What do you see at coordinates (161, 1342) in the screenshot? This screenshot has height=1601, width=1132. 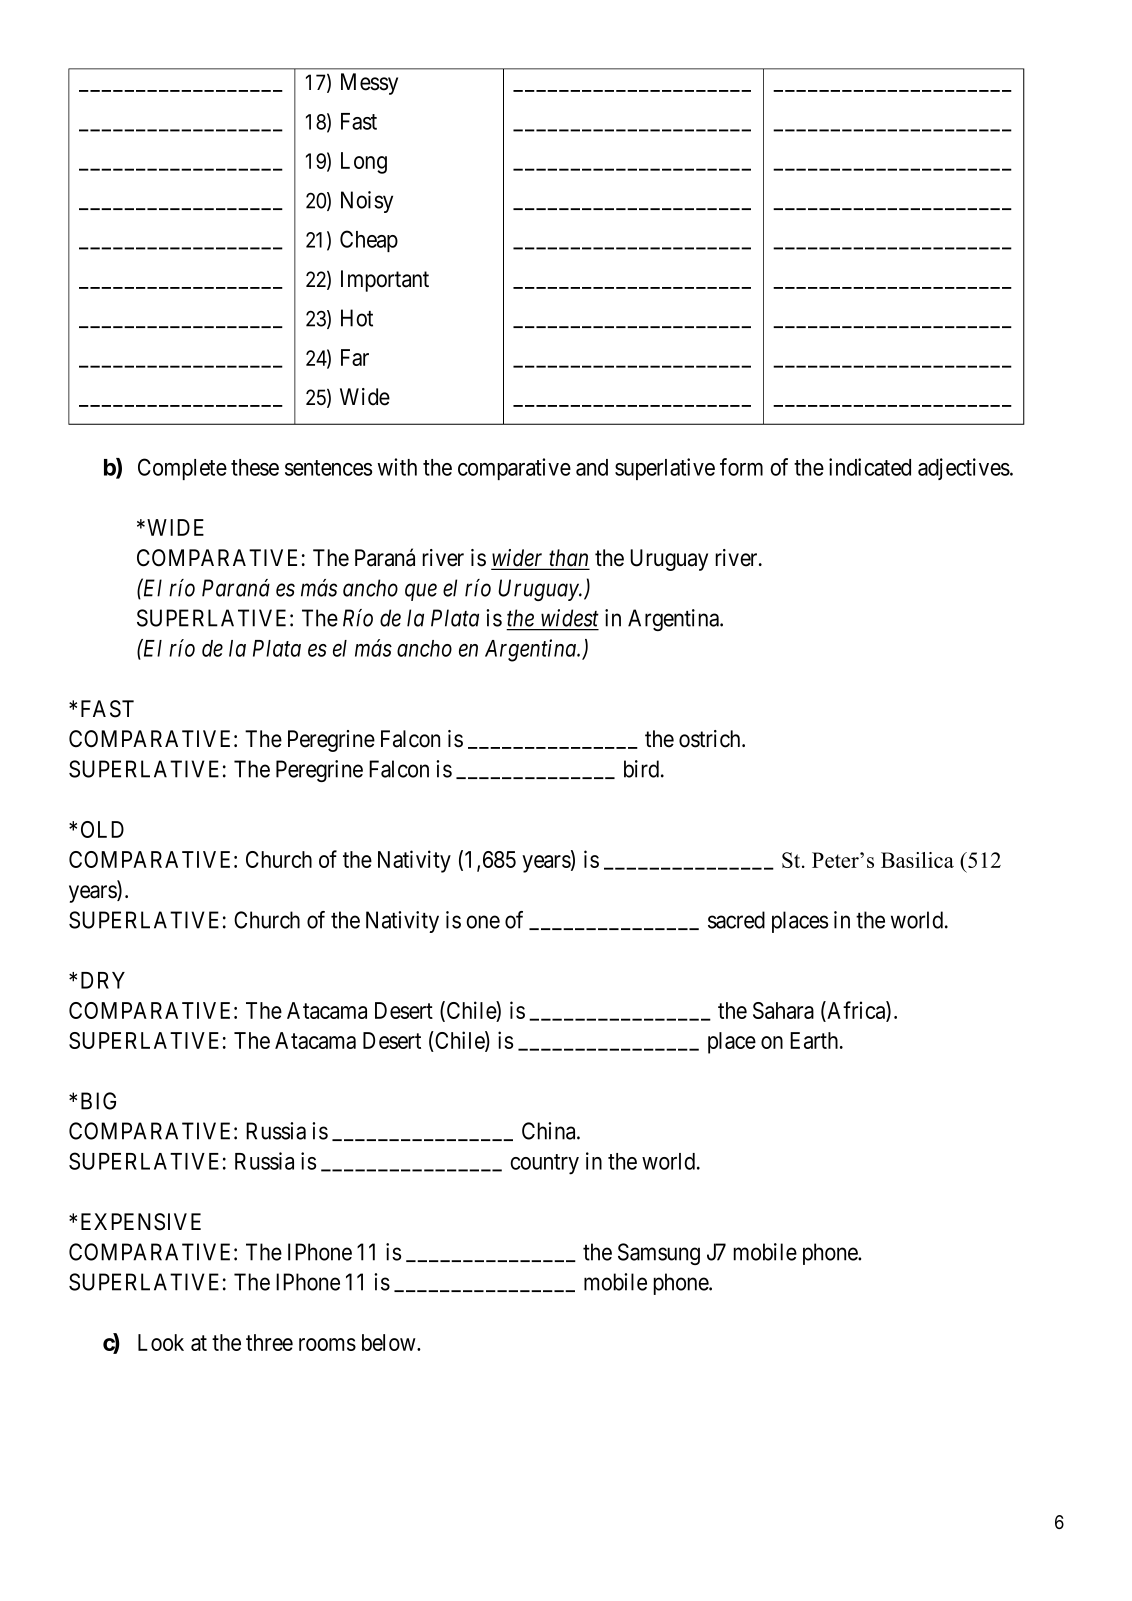 I see `Look` at bounding box center [161, 1342].
